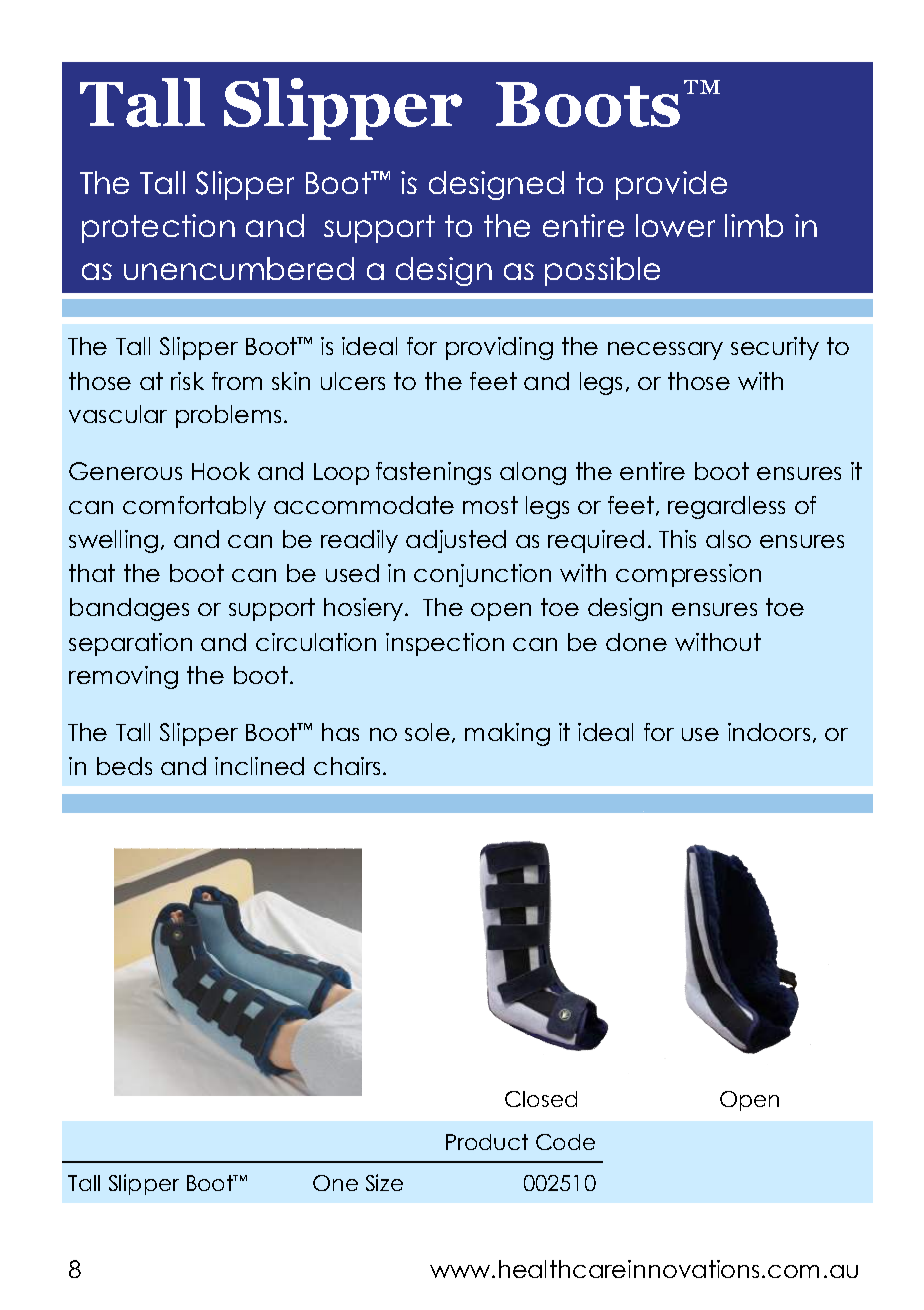 This screenshot has width=924, height=1310. Describe the element at coordinates (675, 225) in the screenshot. I see `lower` at that location.
